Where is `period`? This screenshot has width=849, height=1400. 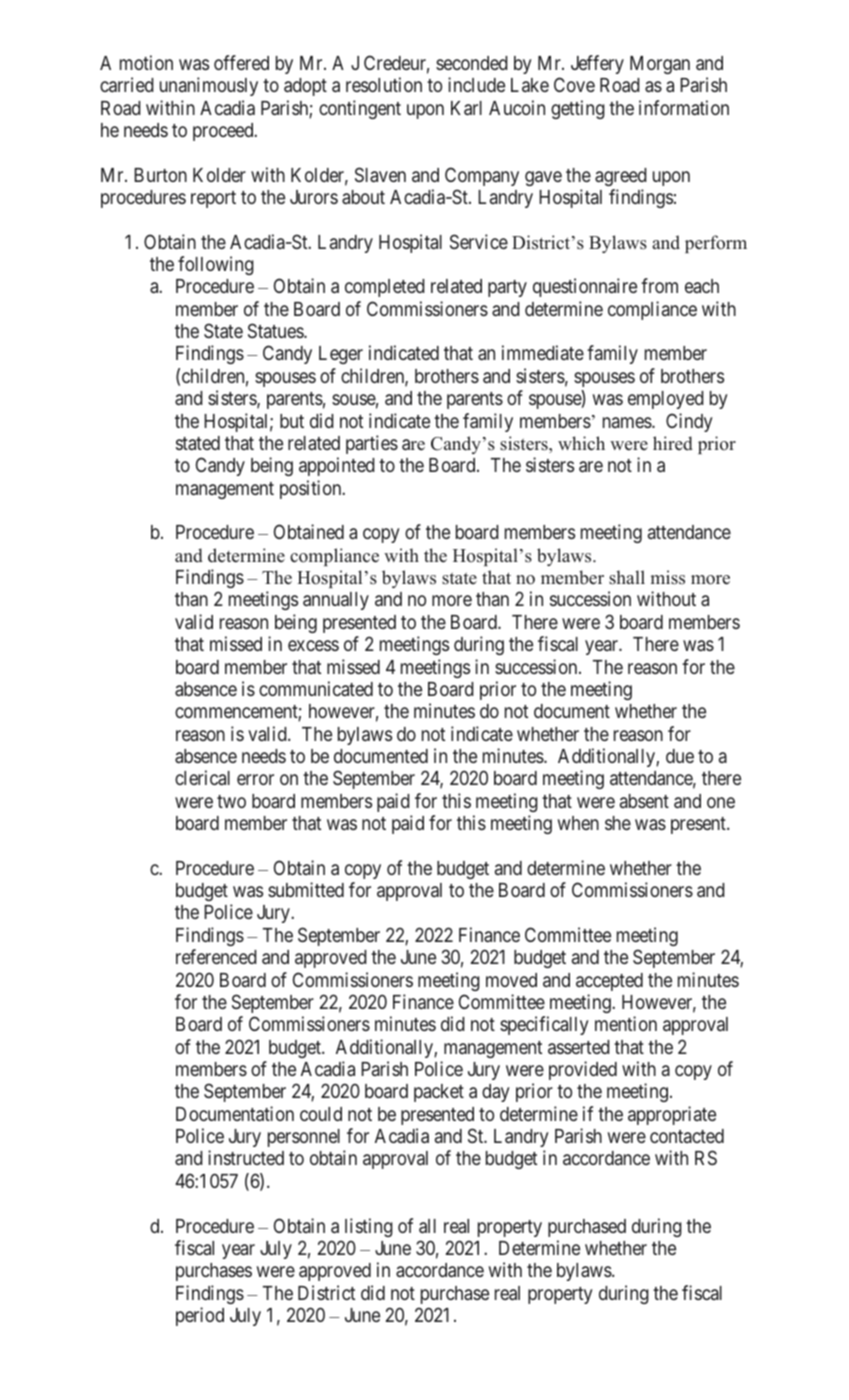 period is located at coordinates (200, 1316).
